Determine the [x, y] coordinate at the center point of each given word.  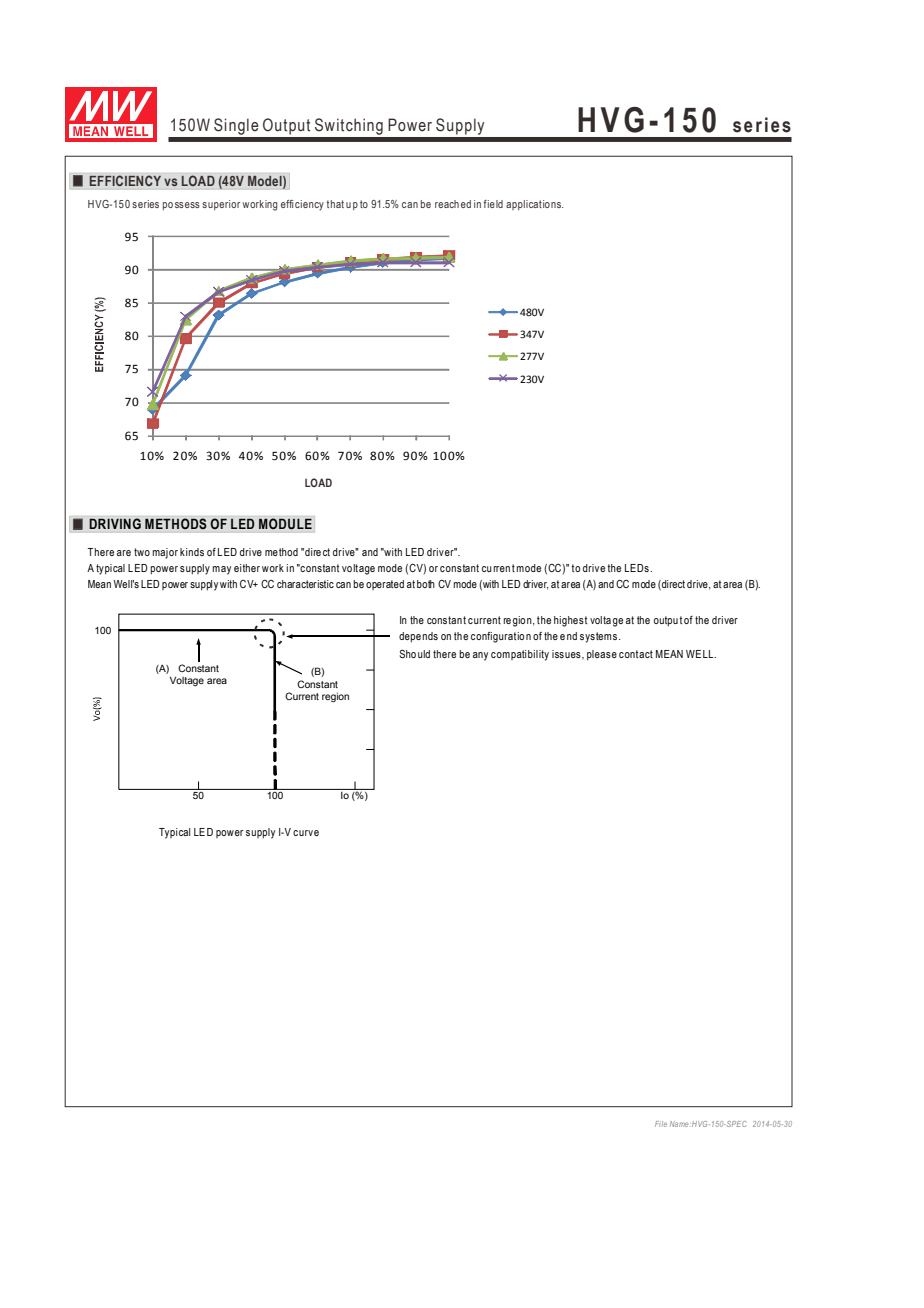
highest [570, 621]
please [602, 655]
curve [306, 833]
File [661, 1124]
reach [447, 204]
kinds [192, 552]
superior [221, 205]
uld [424, 654]
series [145, 204]
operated [385, 585]
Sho [407, 653]
